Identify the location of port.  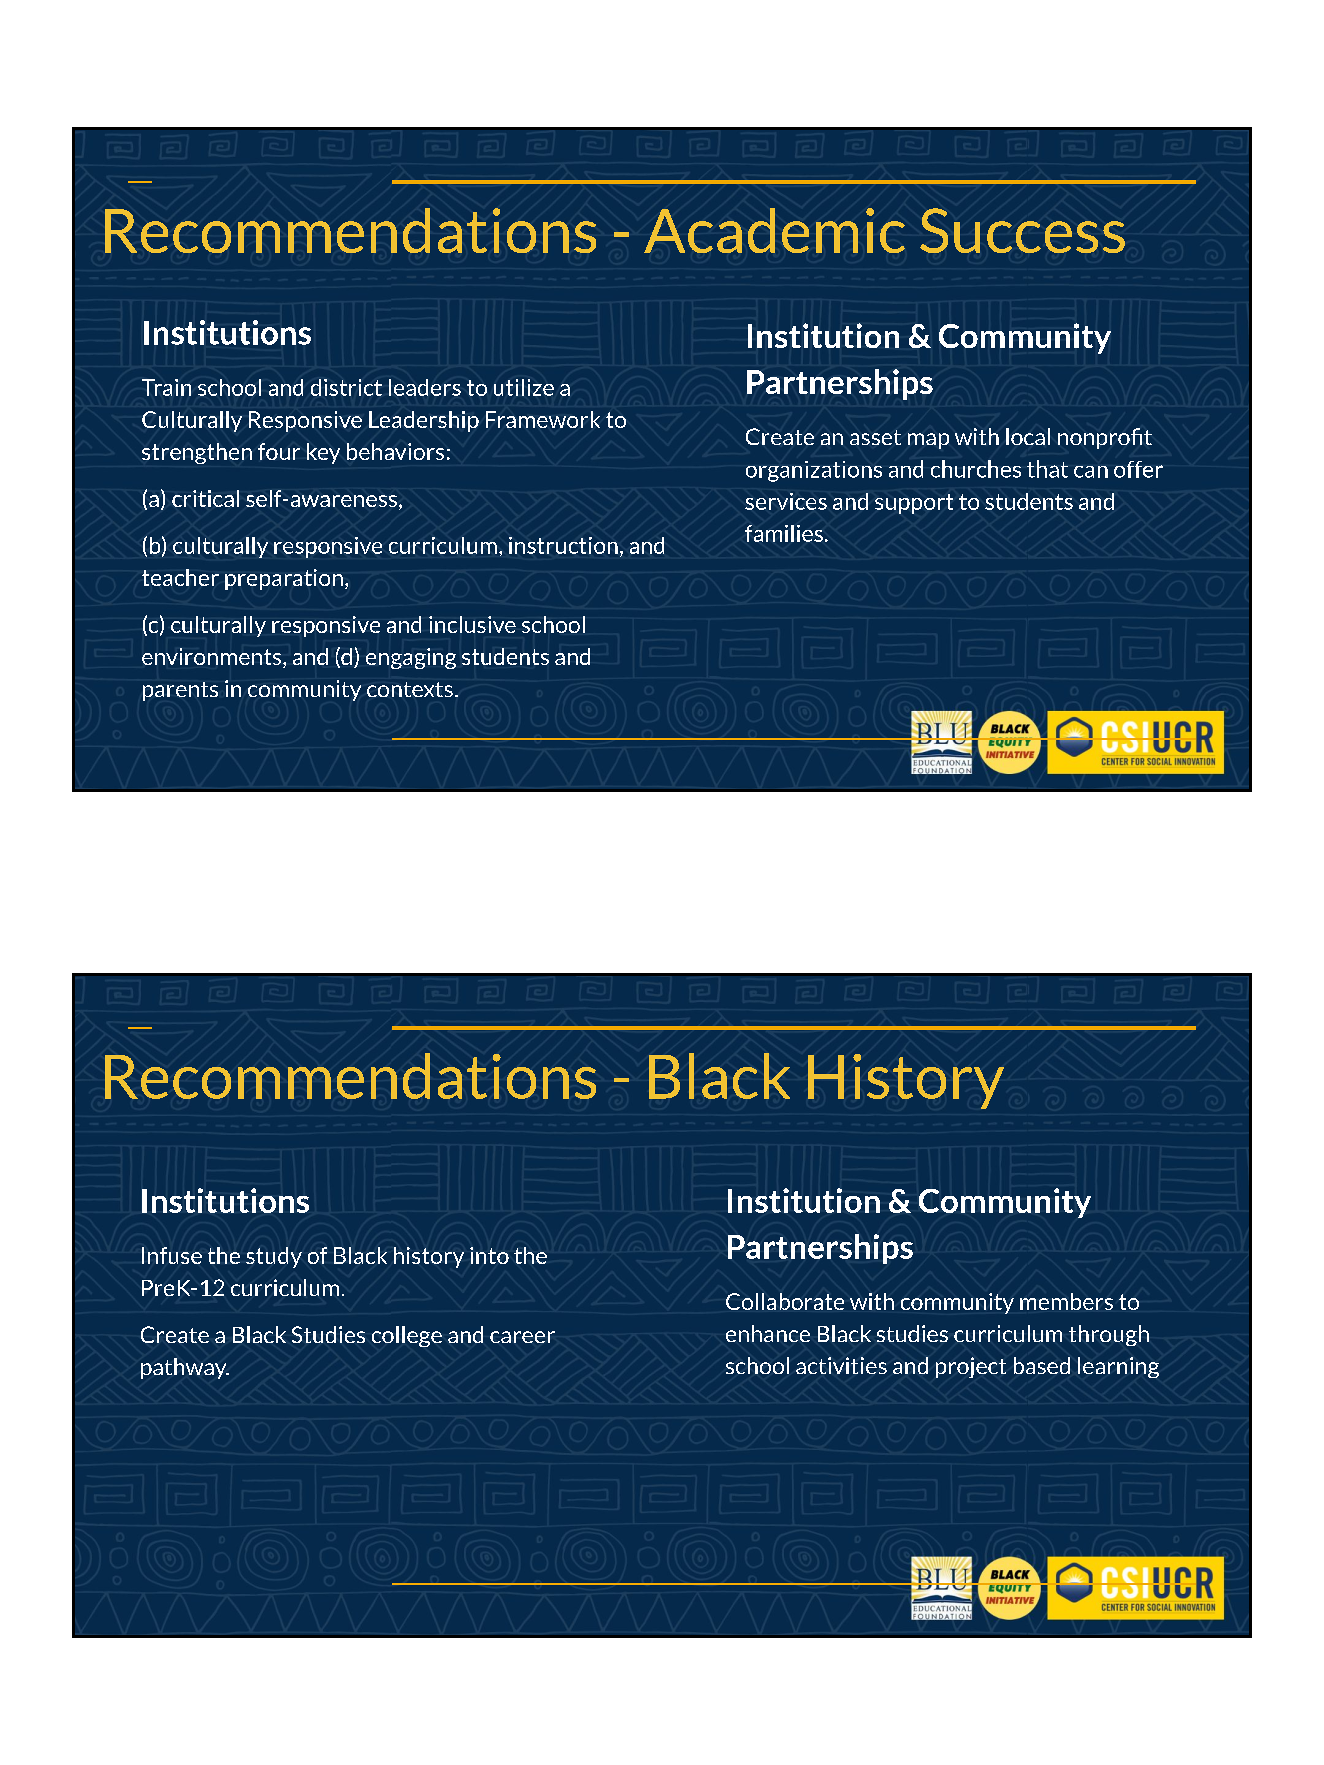
(932, 504).
